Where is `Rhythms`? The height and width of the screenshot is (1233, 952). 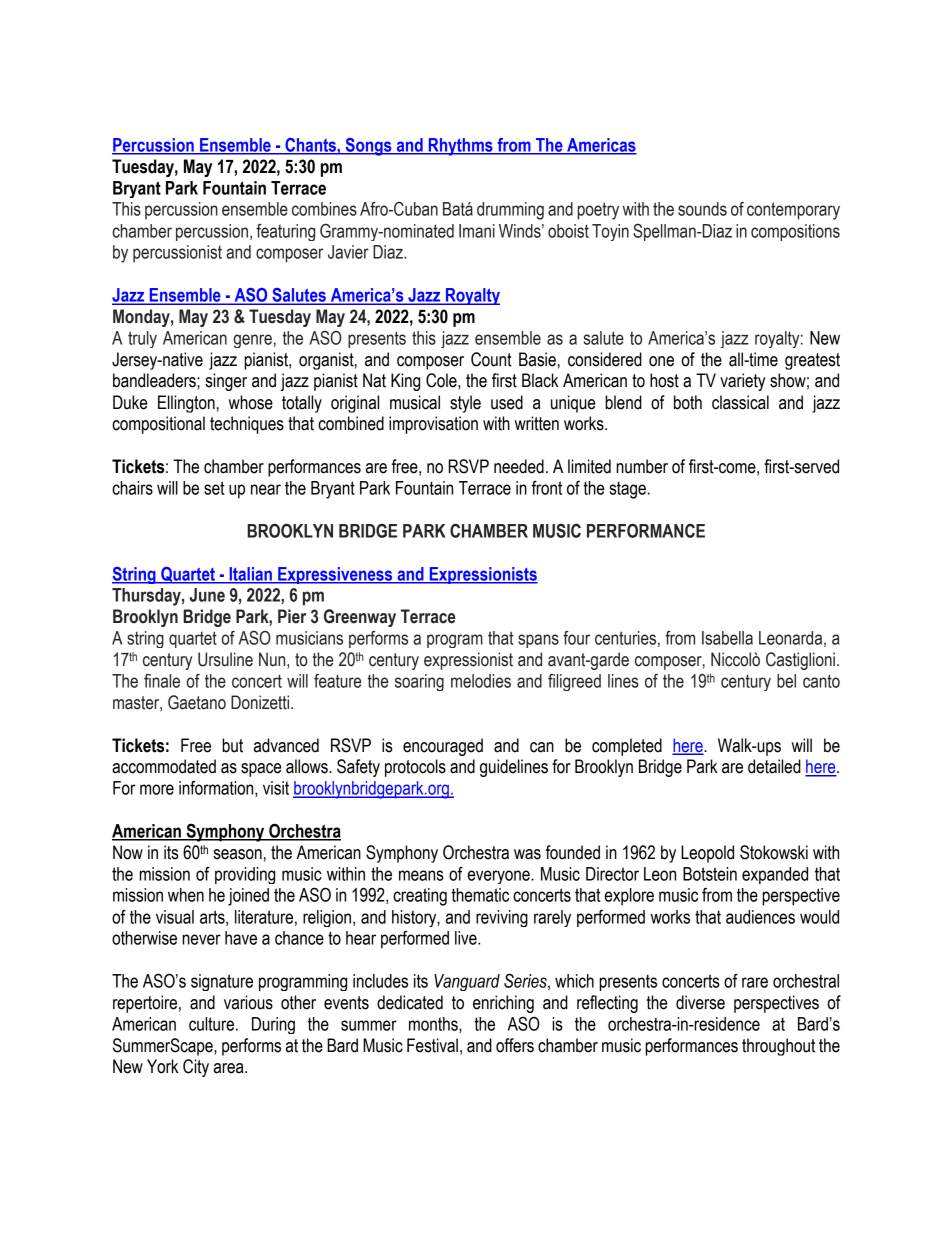
Rhythms is located at coordinates (460, 147).
